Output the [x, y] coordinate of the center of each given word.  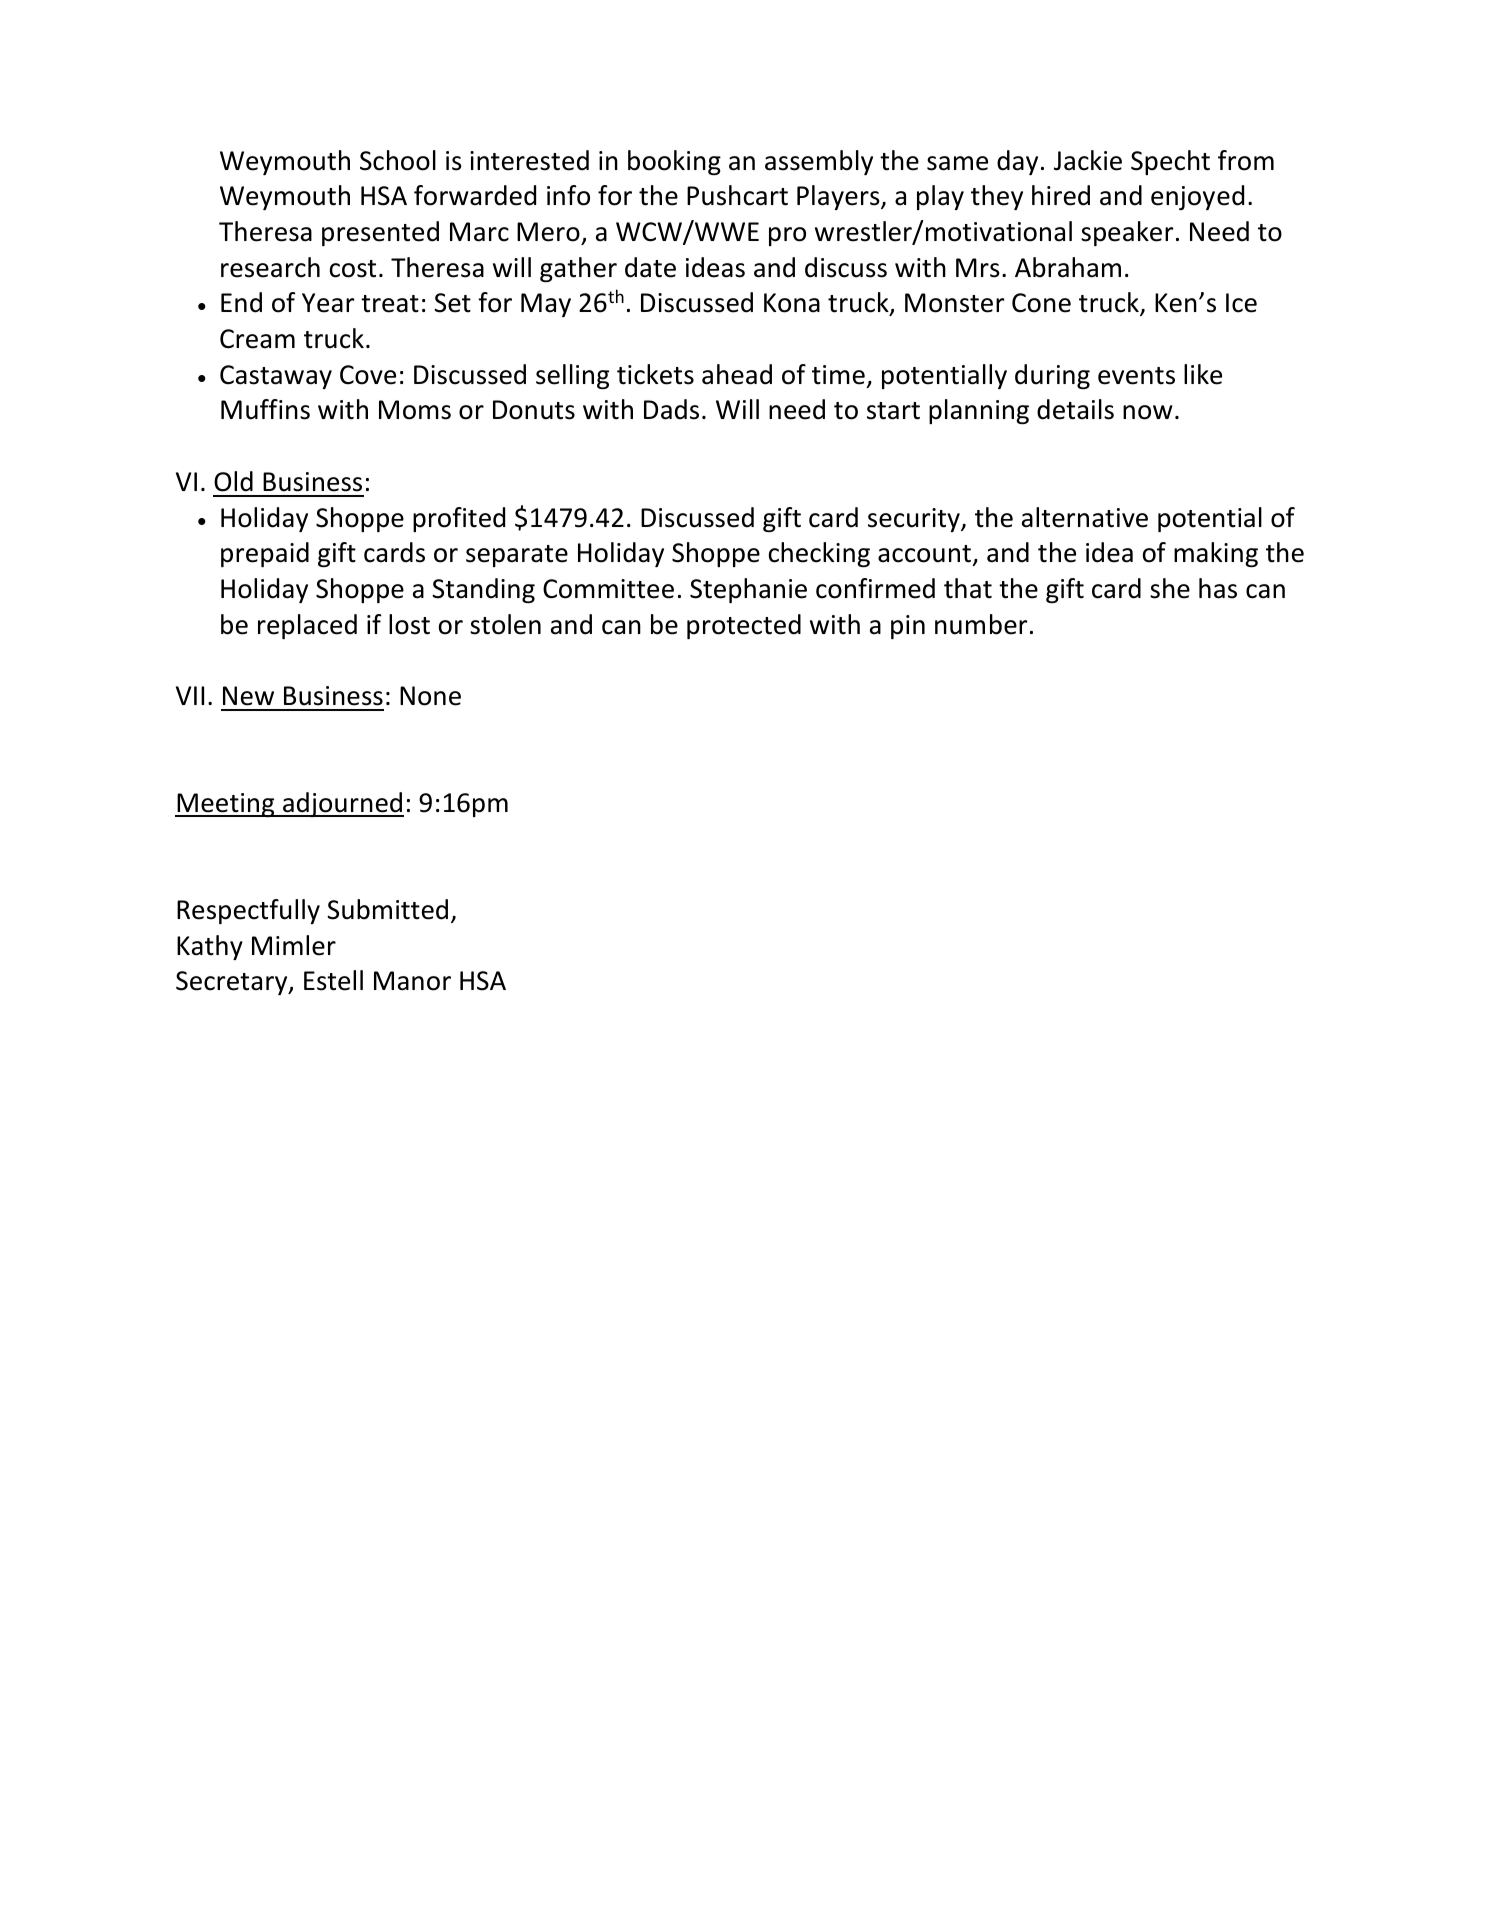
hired [1061, 195]
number [981, 624]
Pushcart [737, 195]
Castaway [276, 377]
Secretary [233, 983]
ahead [737, 374]
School [398, 160]
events [1136, 376]
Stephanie [748, 590]
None [430, 696]
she [1170, 588]
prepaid [265, 554]
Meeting [226, 805]
